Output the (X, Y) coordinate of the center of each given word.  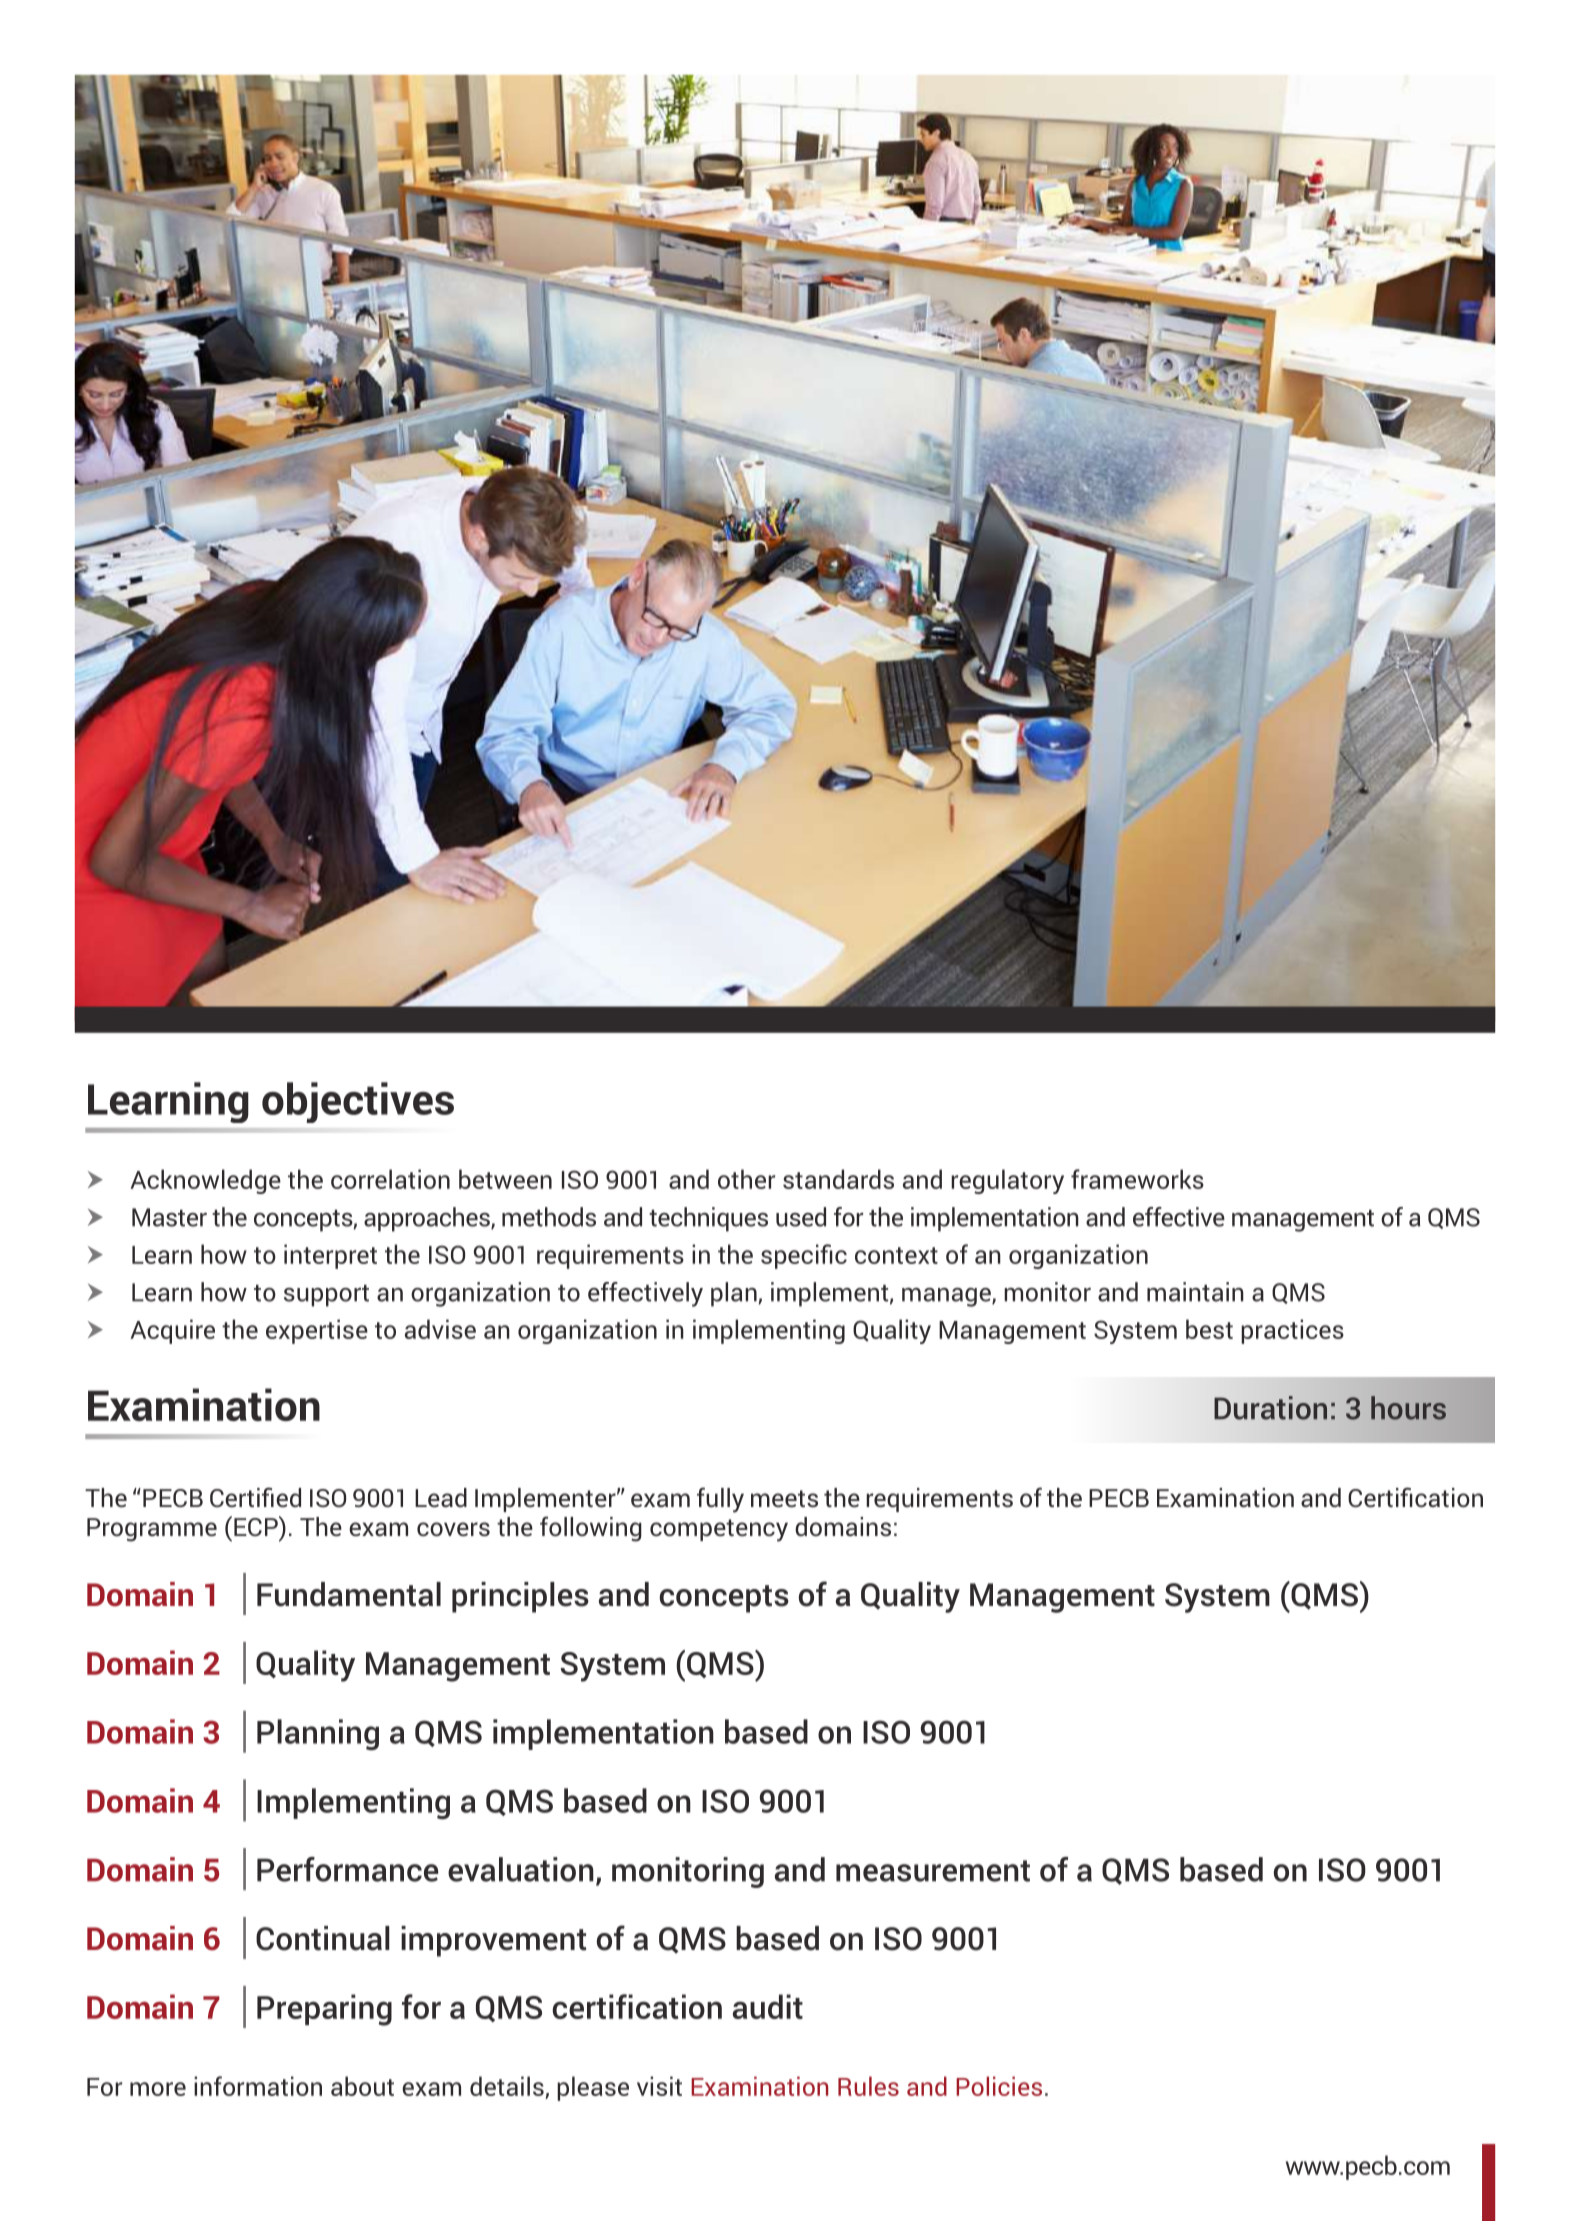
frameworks (1137, 1179)
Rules (868, 2086)
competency (719, 1530)
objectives (358, 1102)
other (746, 1179)
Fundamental (349, 1594)
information (258, 2086)
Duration (1270, 1408)
